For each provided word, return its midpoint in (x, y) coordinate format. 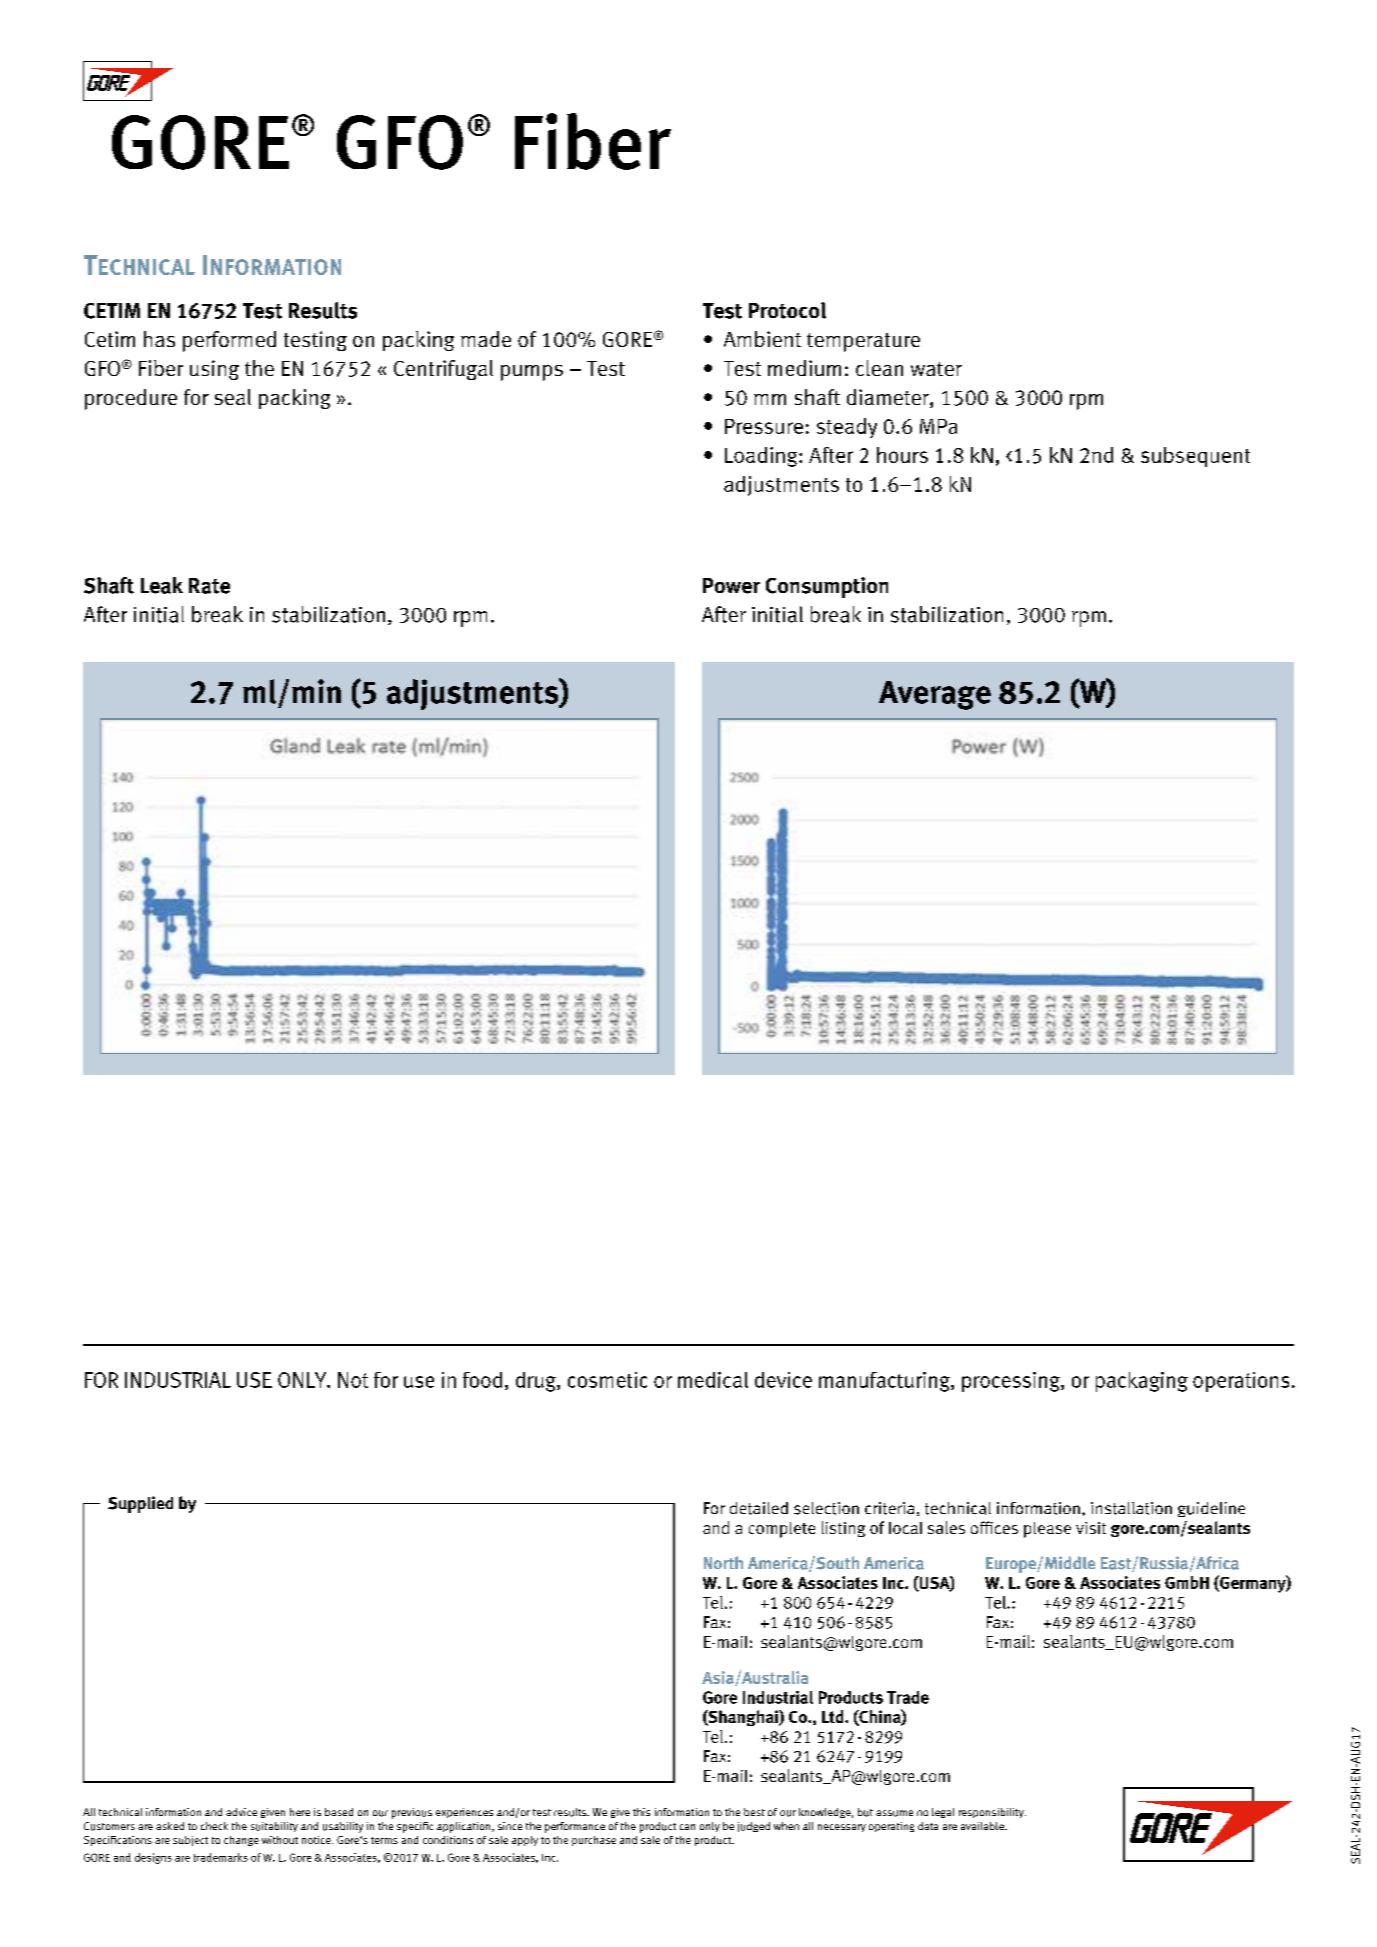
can (687, 1827)
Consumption (827, 587)
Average (935, 695)
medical (713, 1380)
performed (229, 341)
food (482, 1380)
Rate (209, 586)
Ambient (762, 339)
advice (241, 1812)
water (936, 369)
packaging (1142, 1382)
